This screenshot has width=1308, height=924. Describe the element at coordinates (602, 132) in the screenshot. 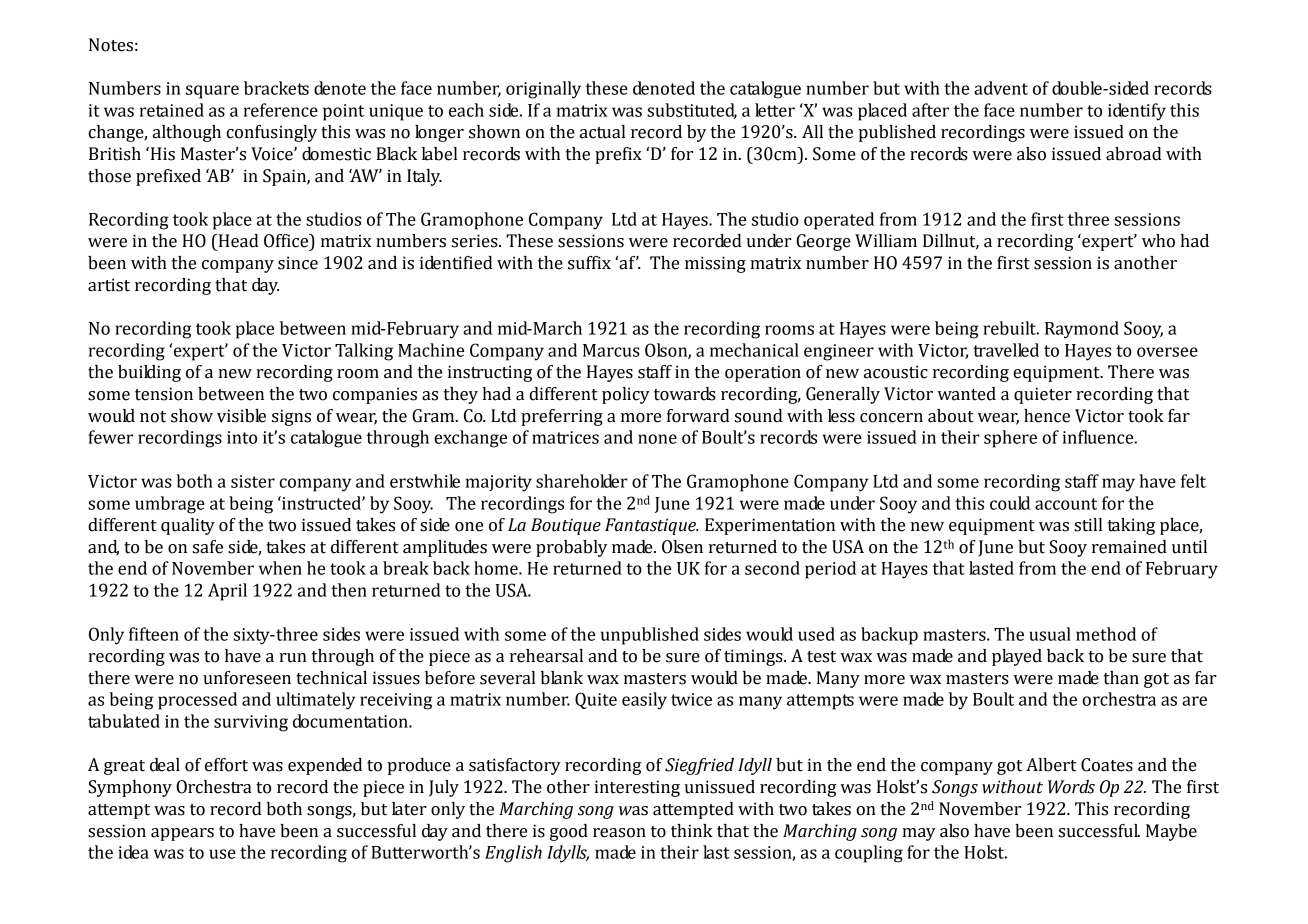

I see `actual` at that location.
